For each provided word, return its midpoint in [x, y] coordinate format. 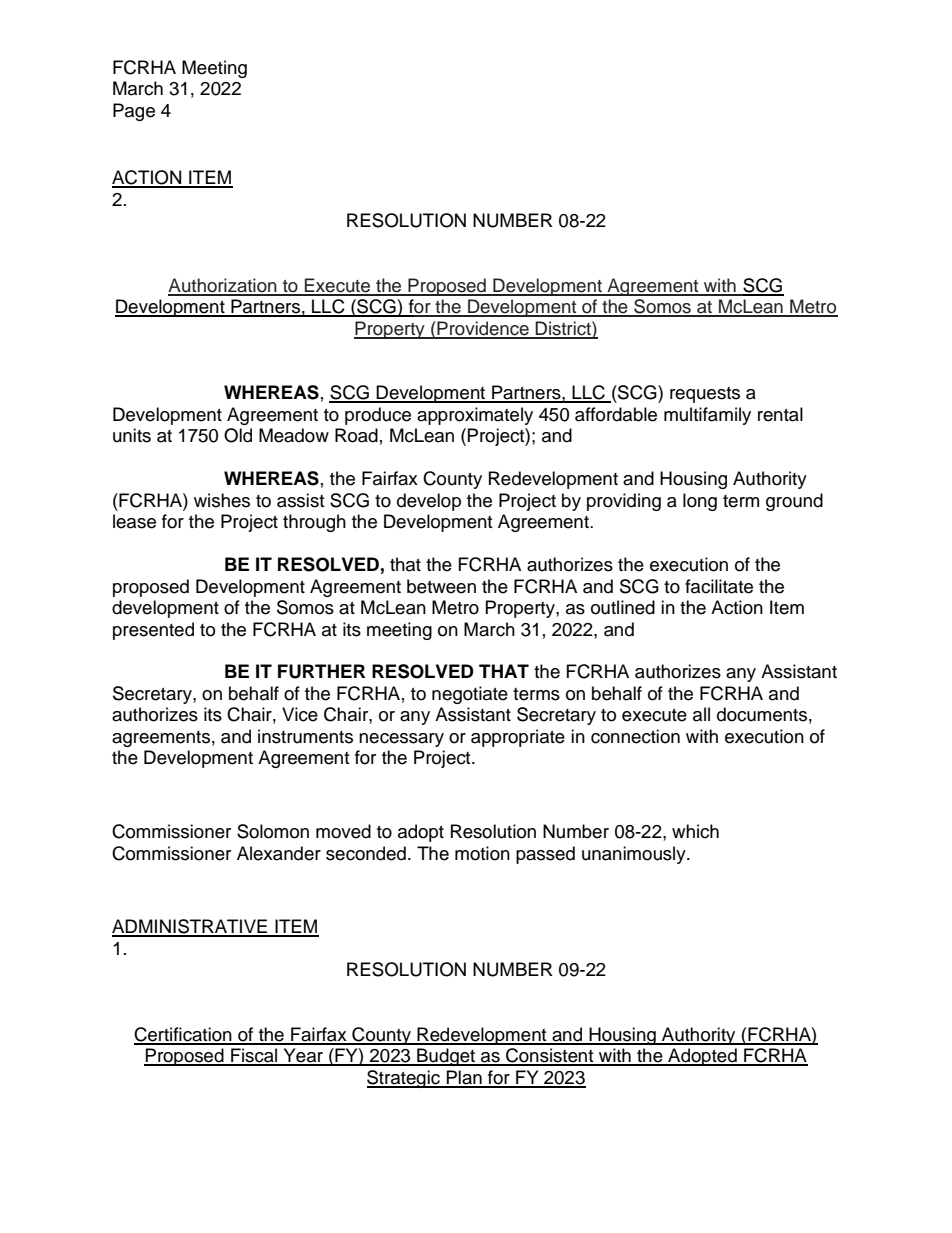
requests [705, 395]
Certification [184, 1035]
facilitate [719, 586]
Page [134, 112]
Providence [483, 329]
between [441, 586]
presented [153, 631]
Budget [446, 1057]
